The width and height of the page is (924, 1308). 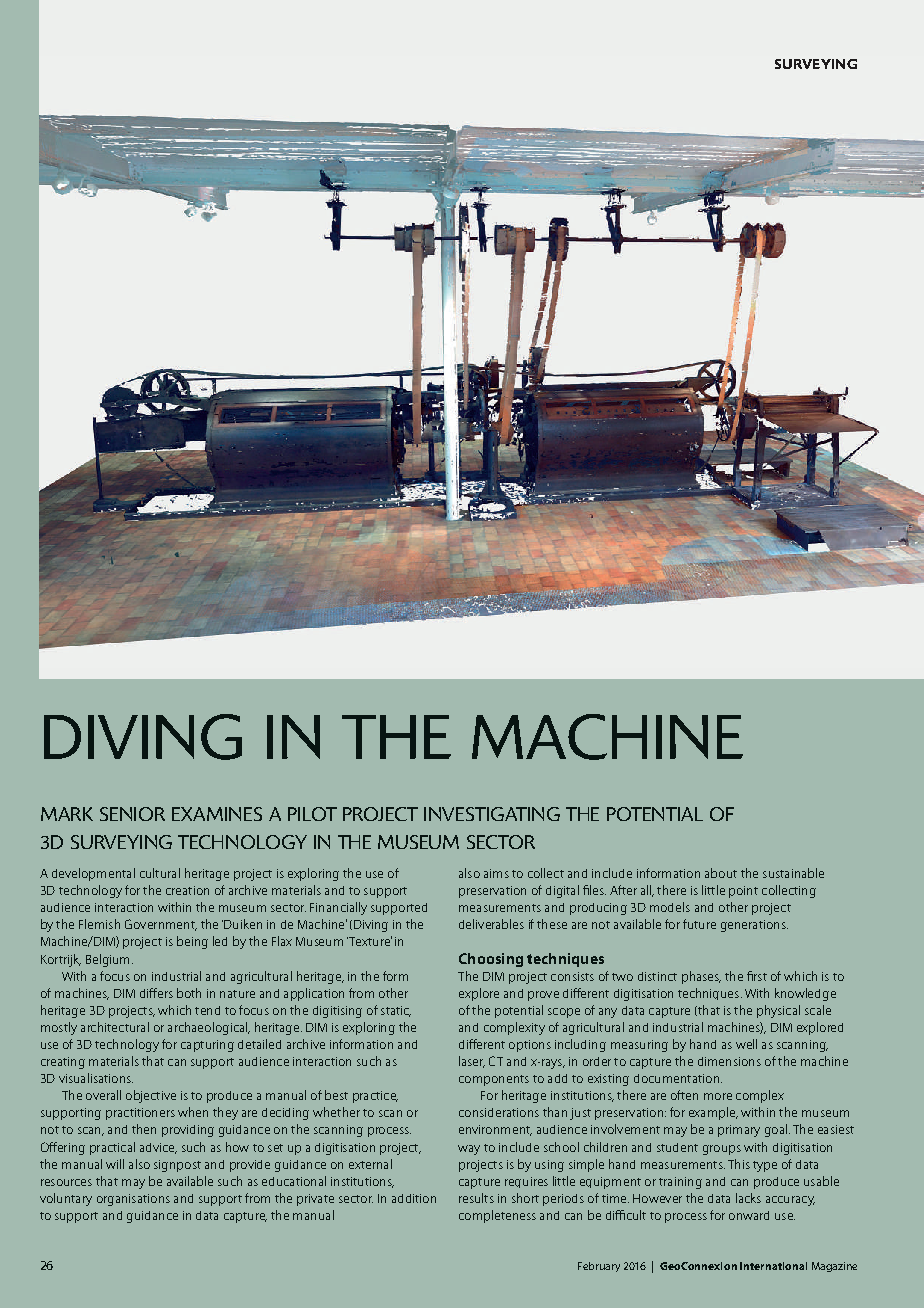 I want to click on about, so click(x=721, y=873).
